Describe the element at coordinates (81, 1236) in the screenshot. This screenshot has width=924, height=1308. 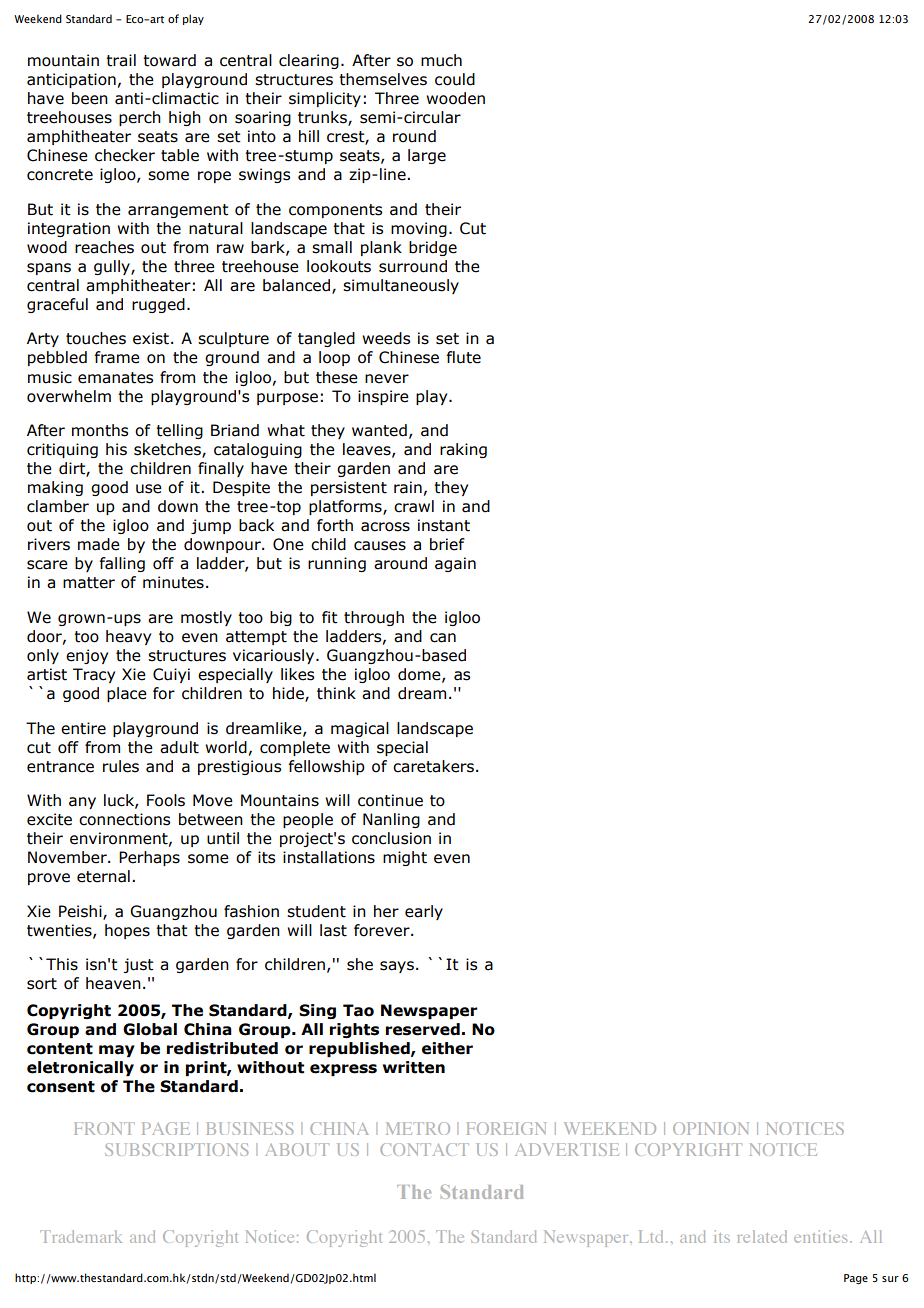
I see `Trademark` at that location.
